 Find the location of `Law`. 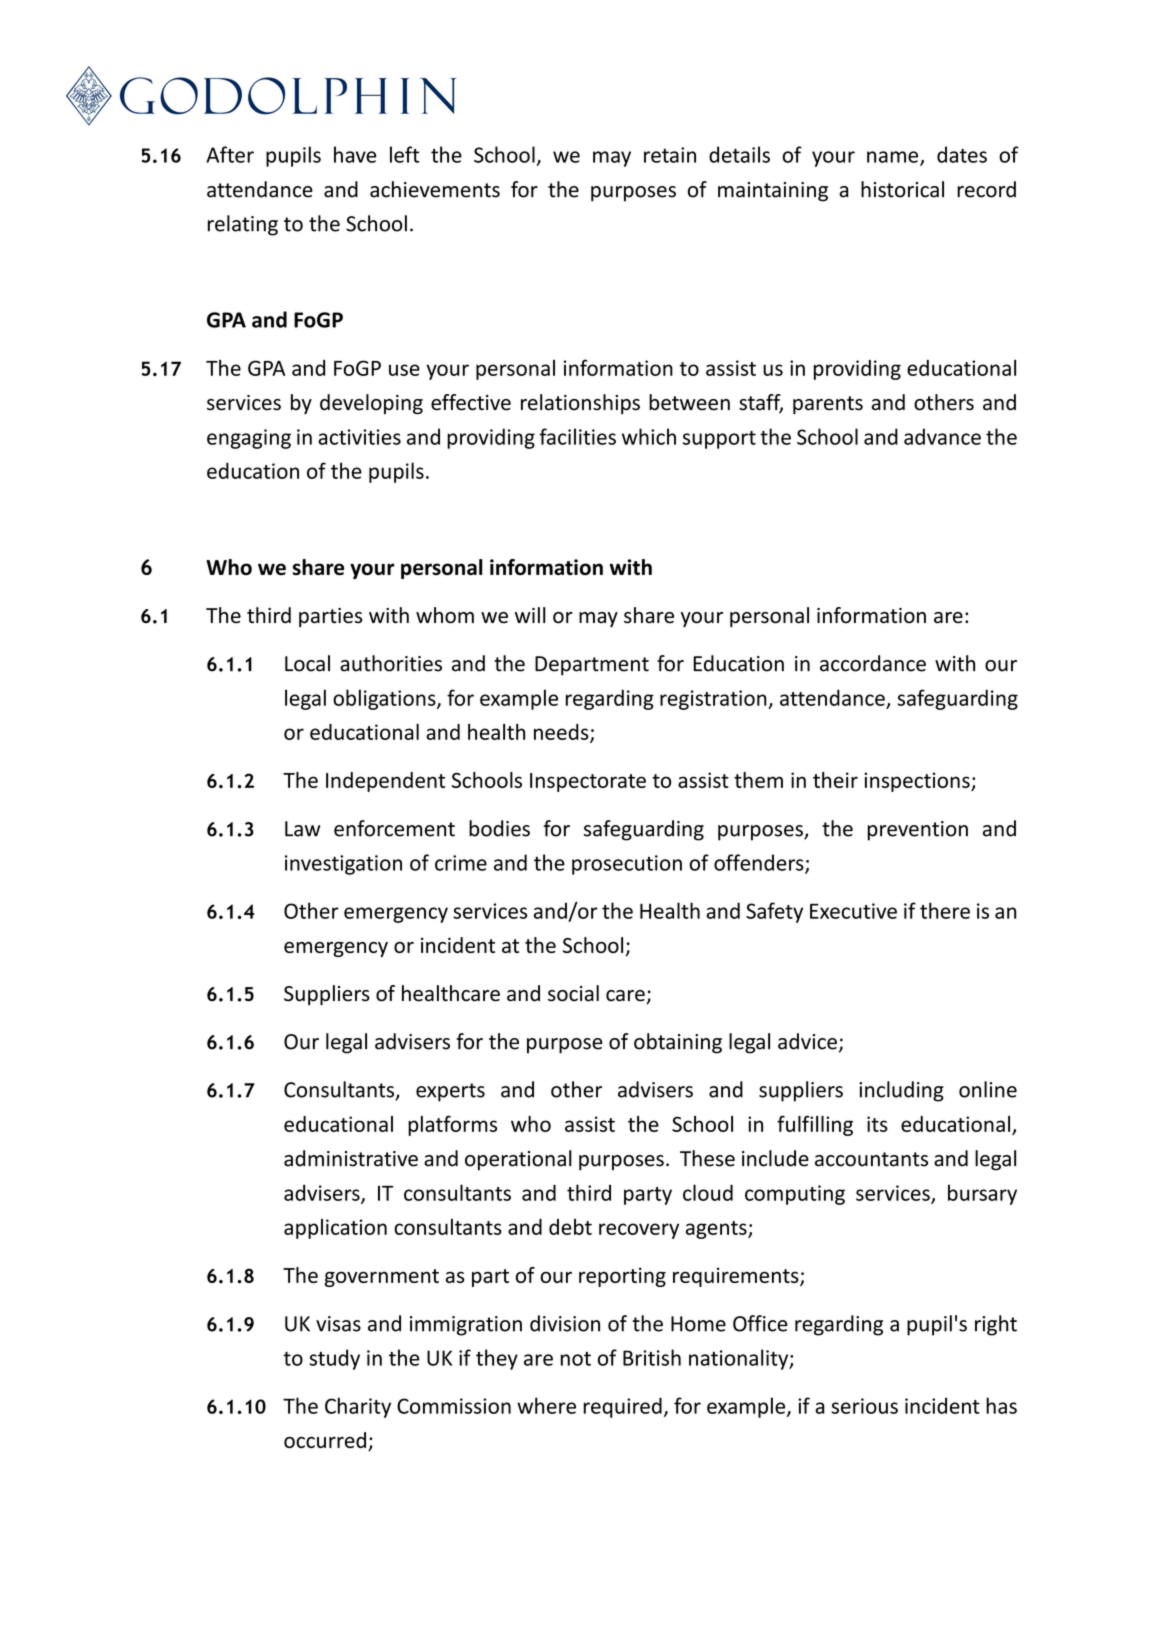

Law is located at coordinates (302, 829).
